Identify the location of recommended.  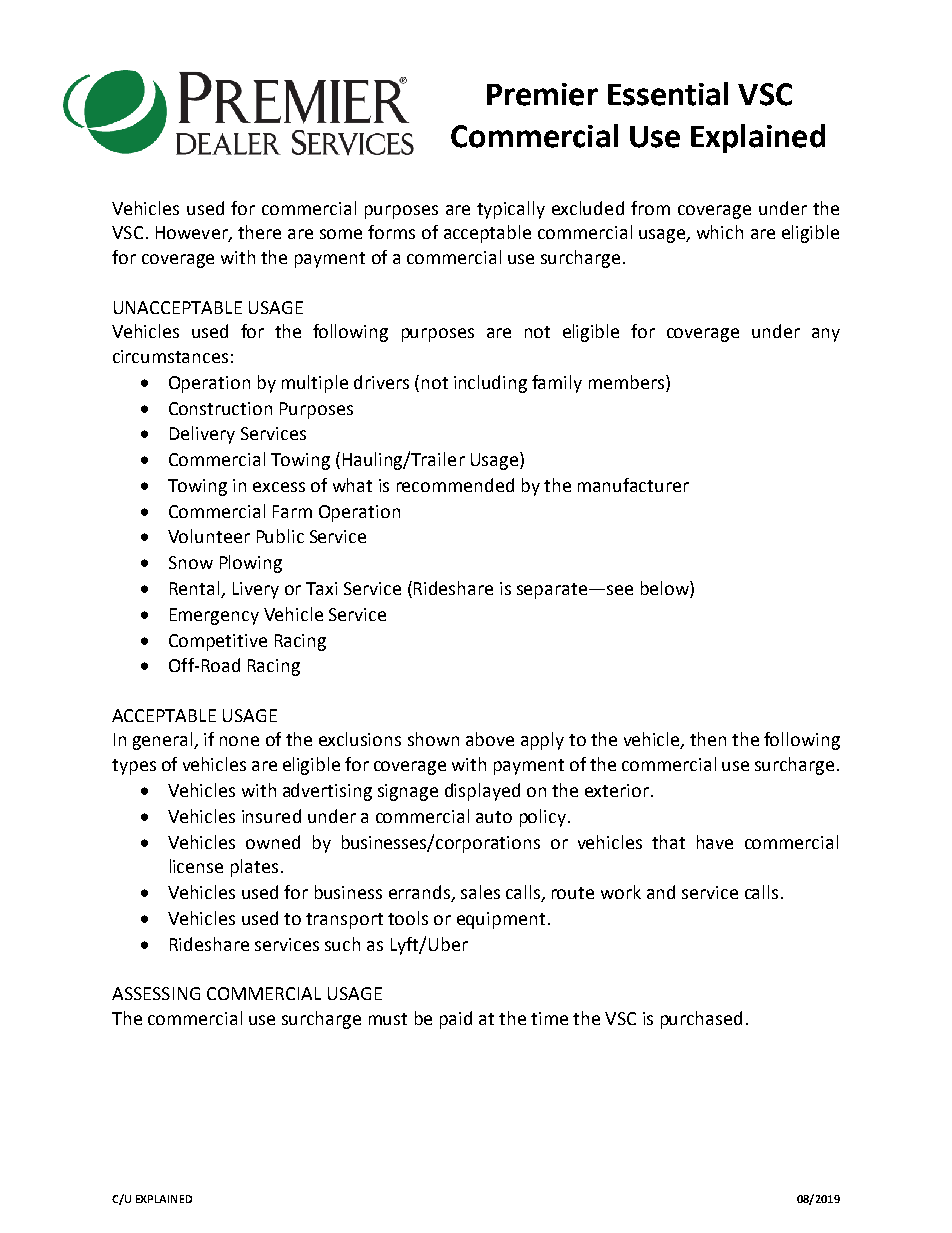
(455, 485).
